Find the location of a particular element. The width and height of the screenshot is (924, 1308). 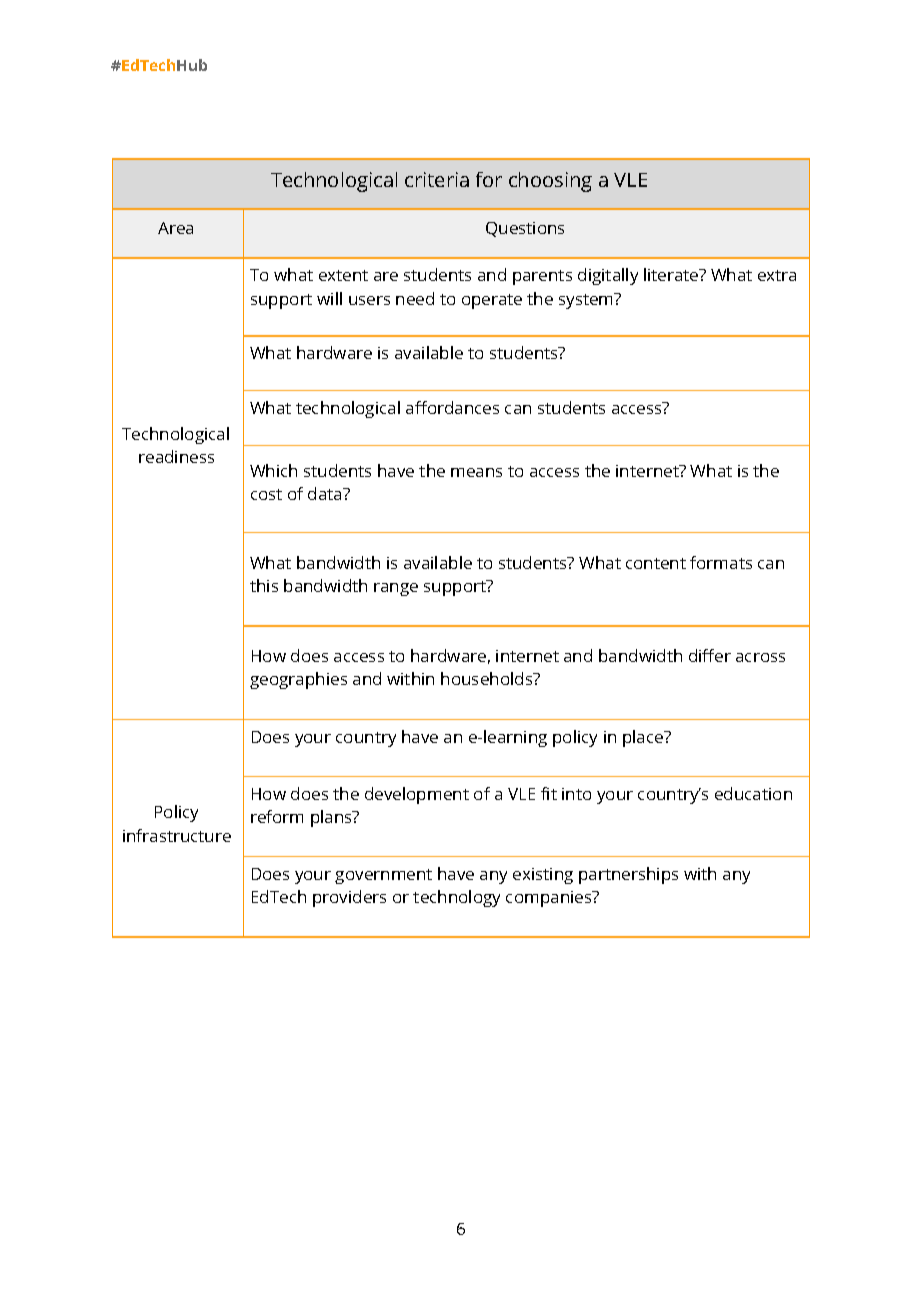

infrastructure is located at coordinates (177, 835).
